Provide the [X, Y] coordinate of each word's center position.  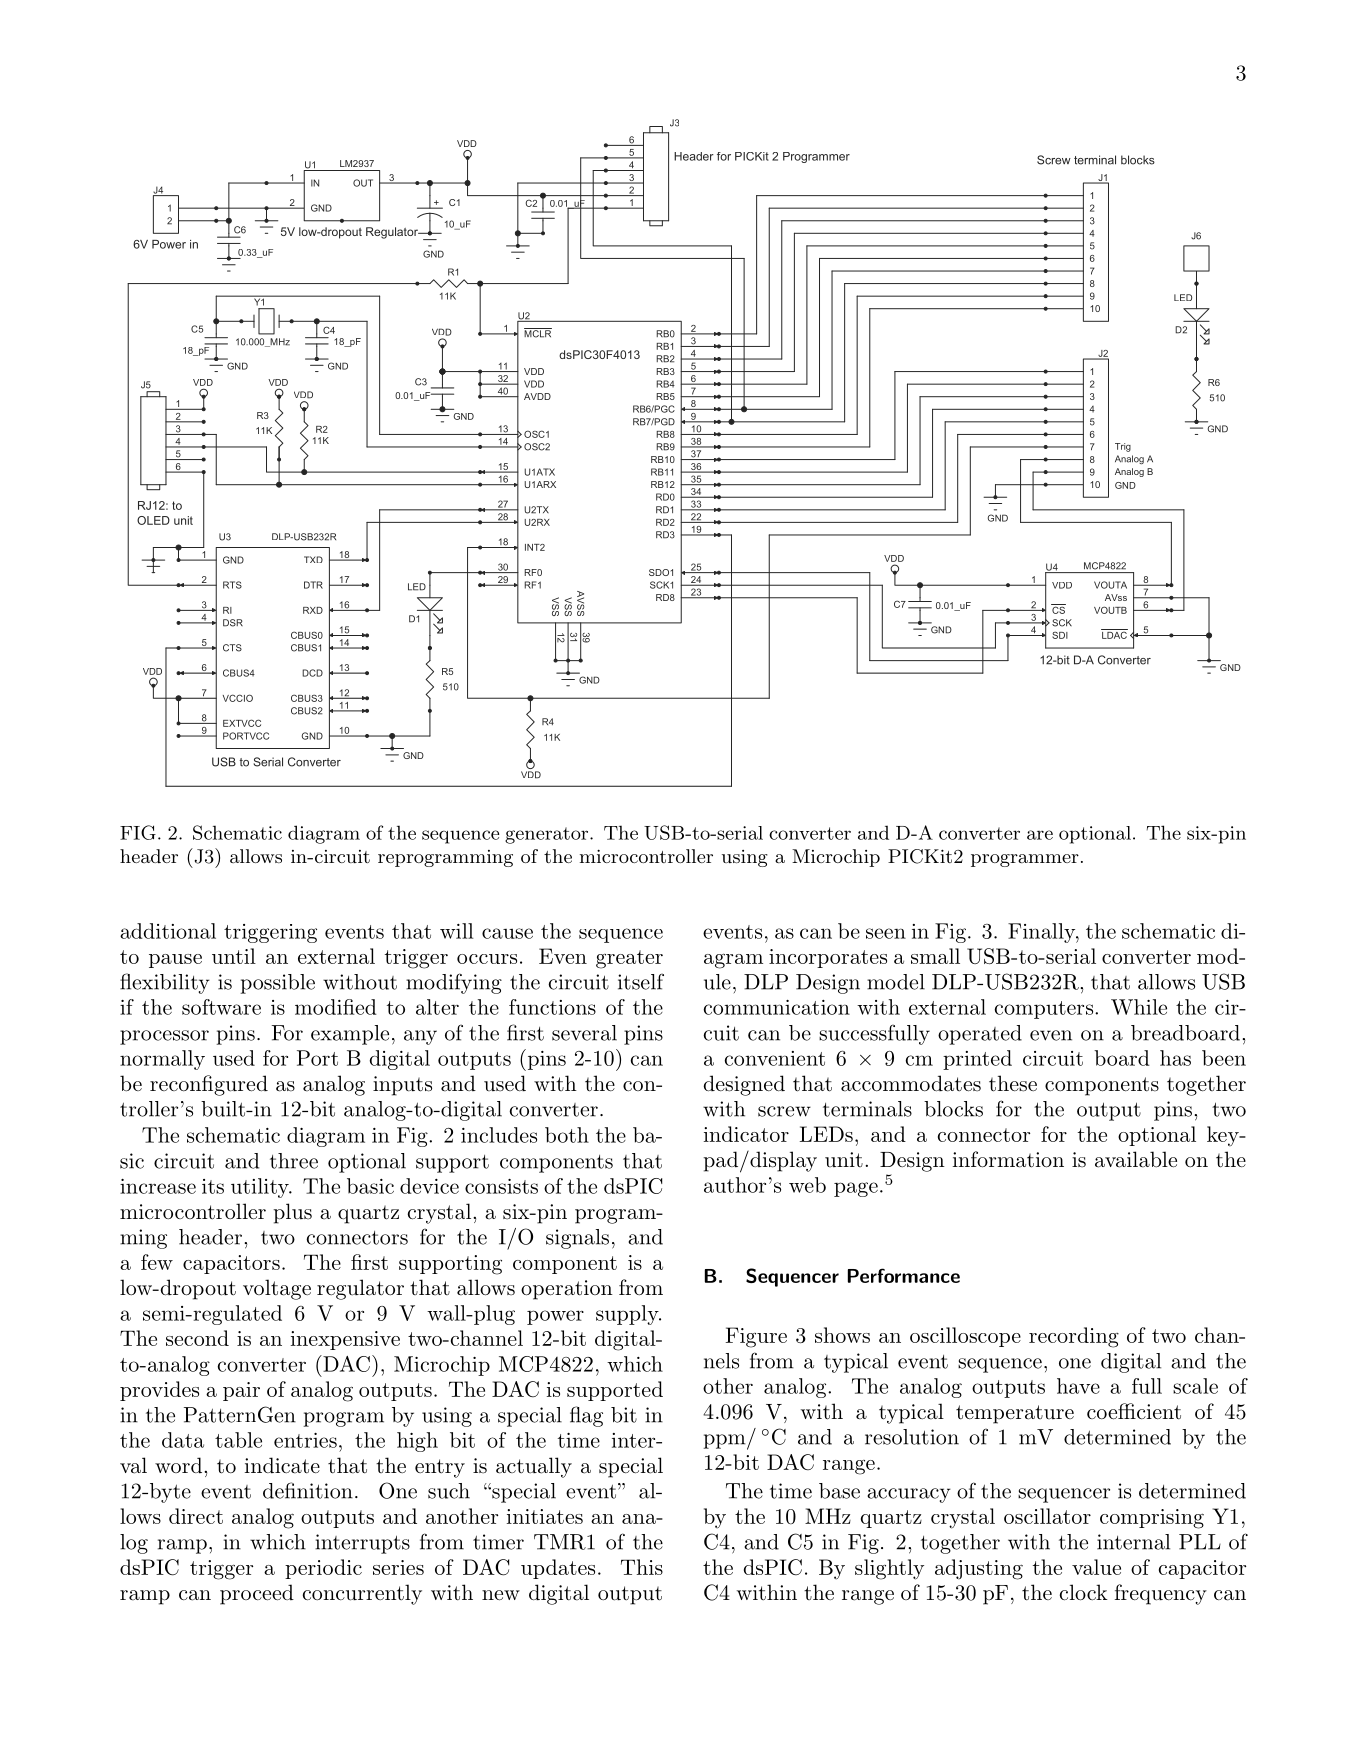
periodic [323, 1569]
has [1175, 1058]
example [350, 1035]
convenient [774, 1058]
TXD [313, 559]
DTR [313, 585]
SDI [1060, 635]
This [642, 1567]
